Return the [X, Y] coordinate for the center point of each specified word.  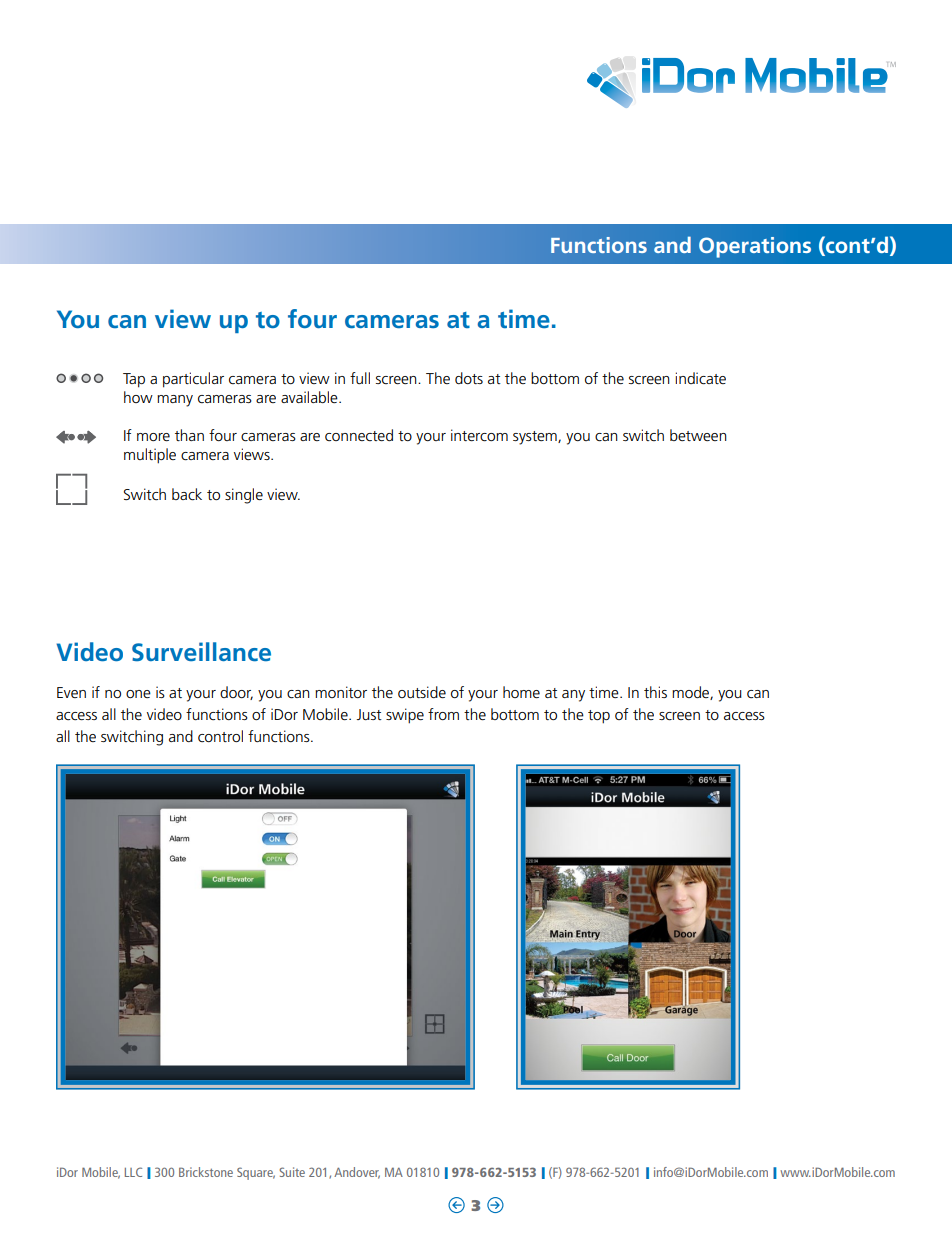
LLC [133, 1172]
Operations [755, 247]
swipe [405, 716]
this [655, 692]
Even [71, 692]
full [360, 378]
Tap [134, 380]
